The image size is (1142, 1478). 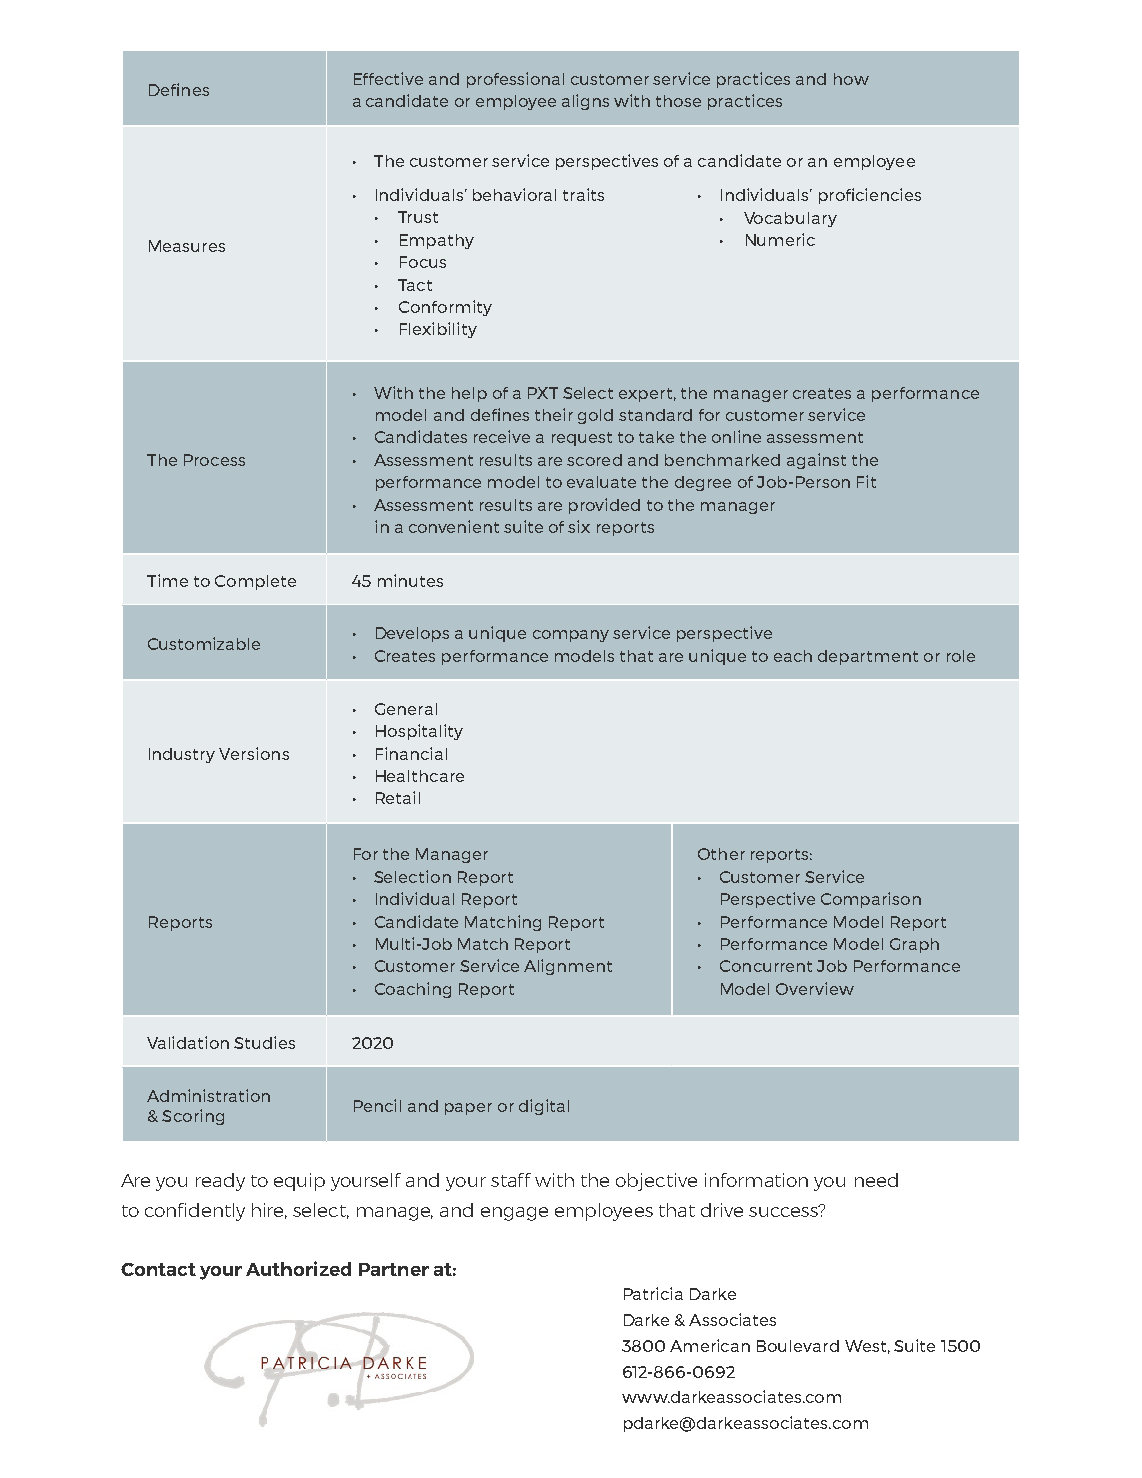 I want to click on Alignment, so click(x=568, y=967).
